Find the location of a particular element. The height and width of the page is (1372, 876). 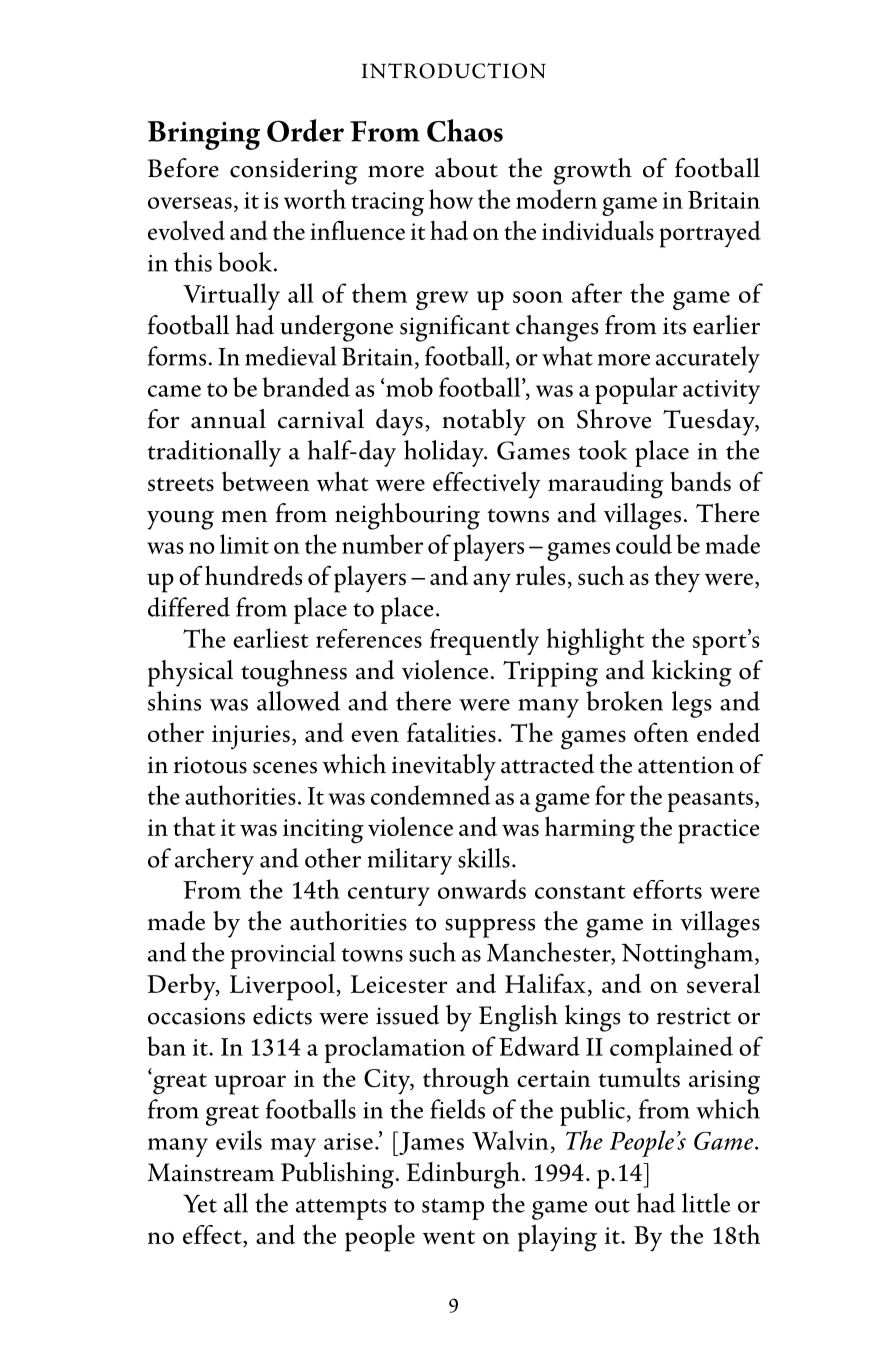

bands is located at coordinates (700, 481).
